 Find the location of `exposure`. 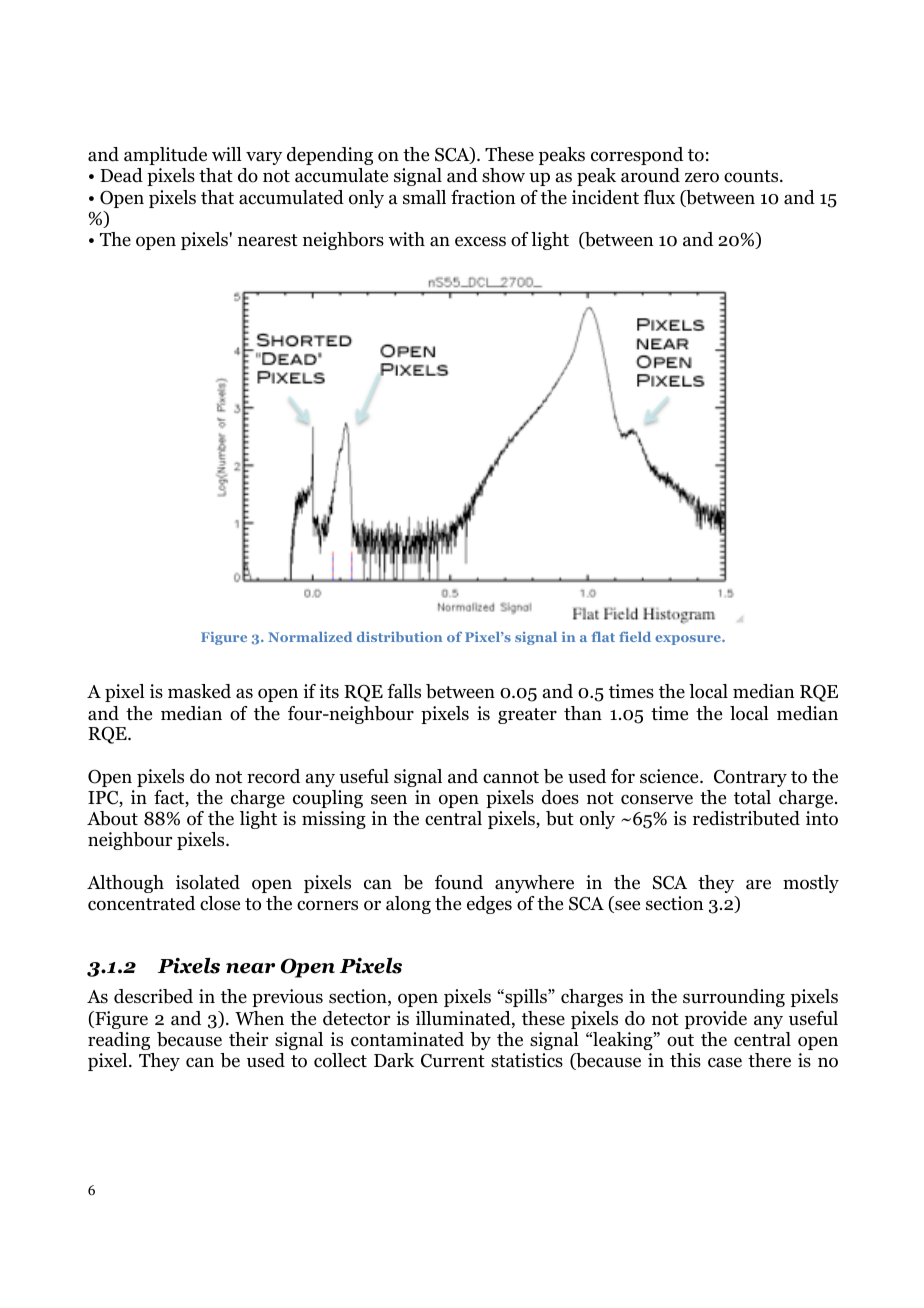

exposure is located at coordinates (689, 640).
